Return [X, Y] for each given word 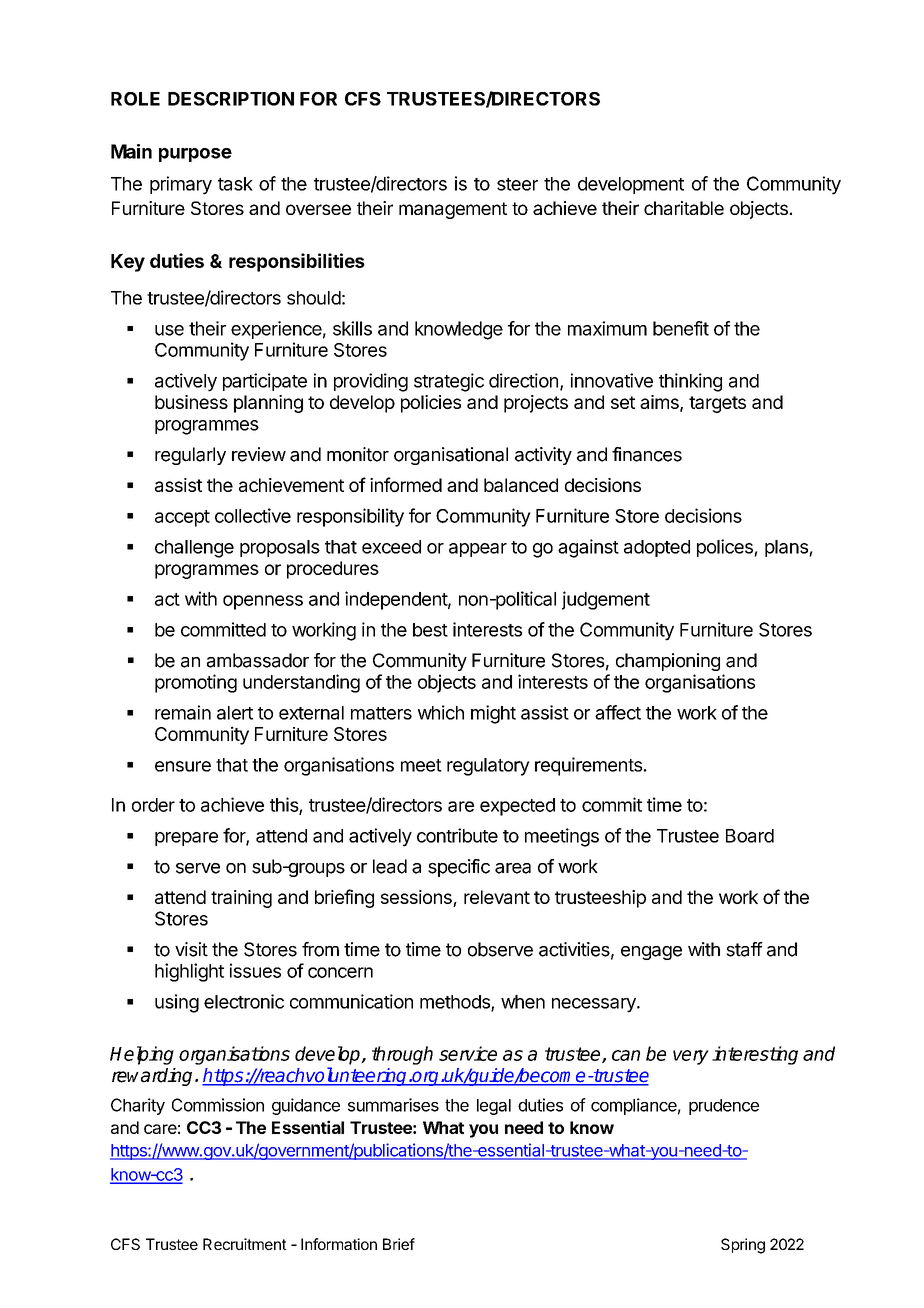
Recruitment [245, 1244]
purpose [195, 155]
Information [339, 1244]
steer [517, 184]
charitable [684, 208]
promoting [196, 683]
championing [668, 662]
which [441, 712]
